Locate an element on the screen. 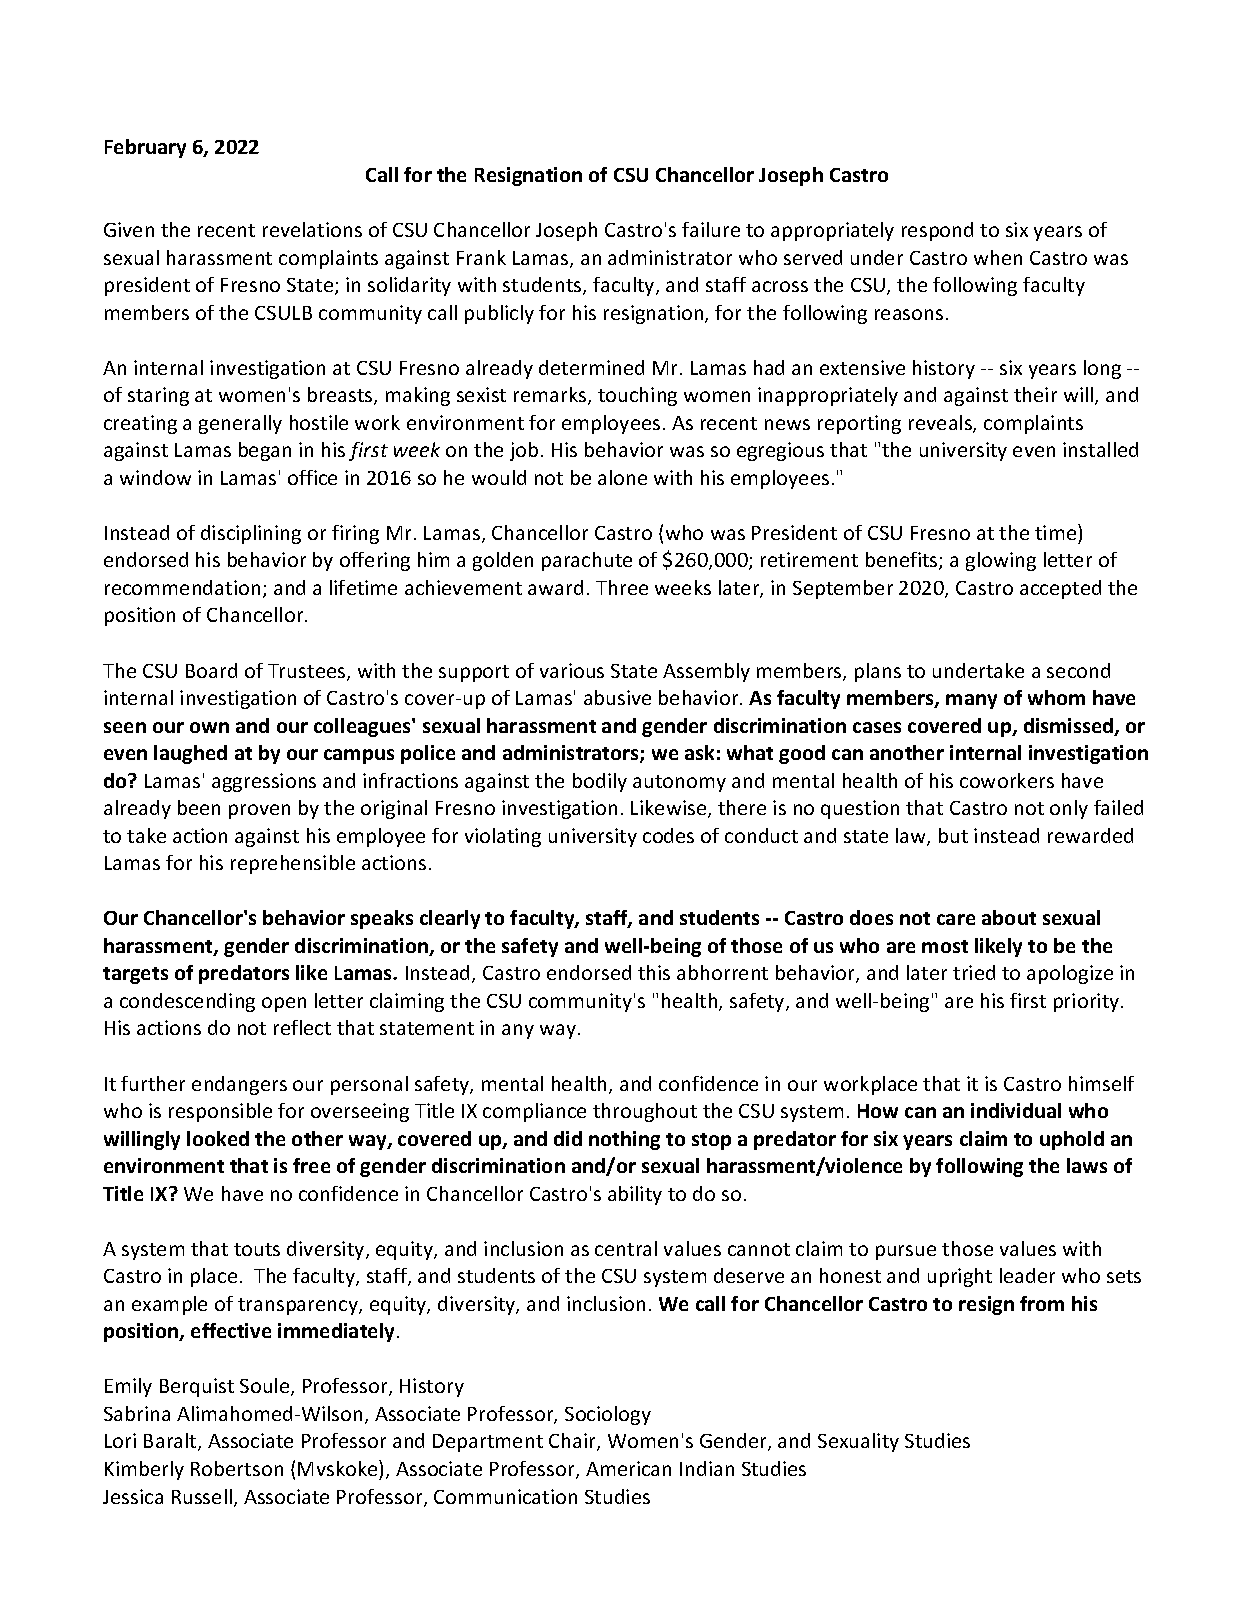 The width and height of the screenshot is (1255, 1624). alone is located at coordinates (622, 477).
